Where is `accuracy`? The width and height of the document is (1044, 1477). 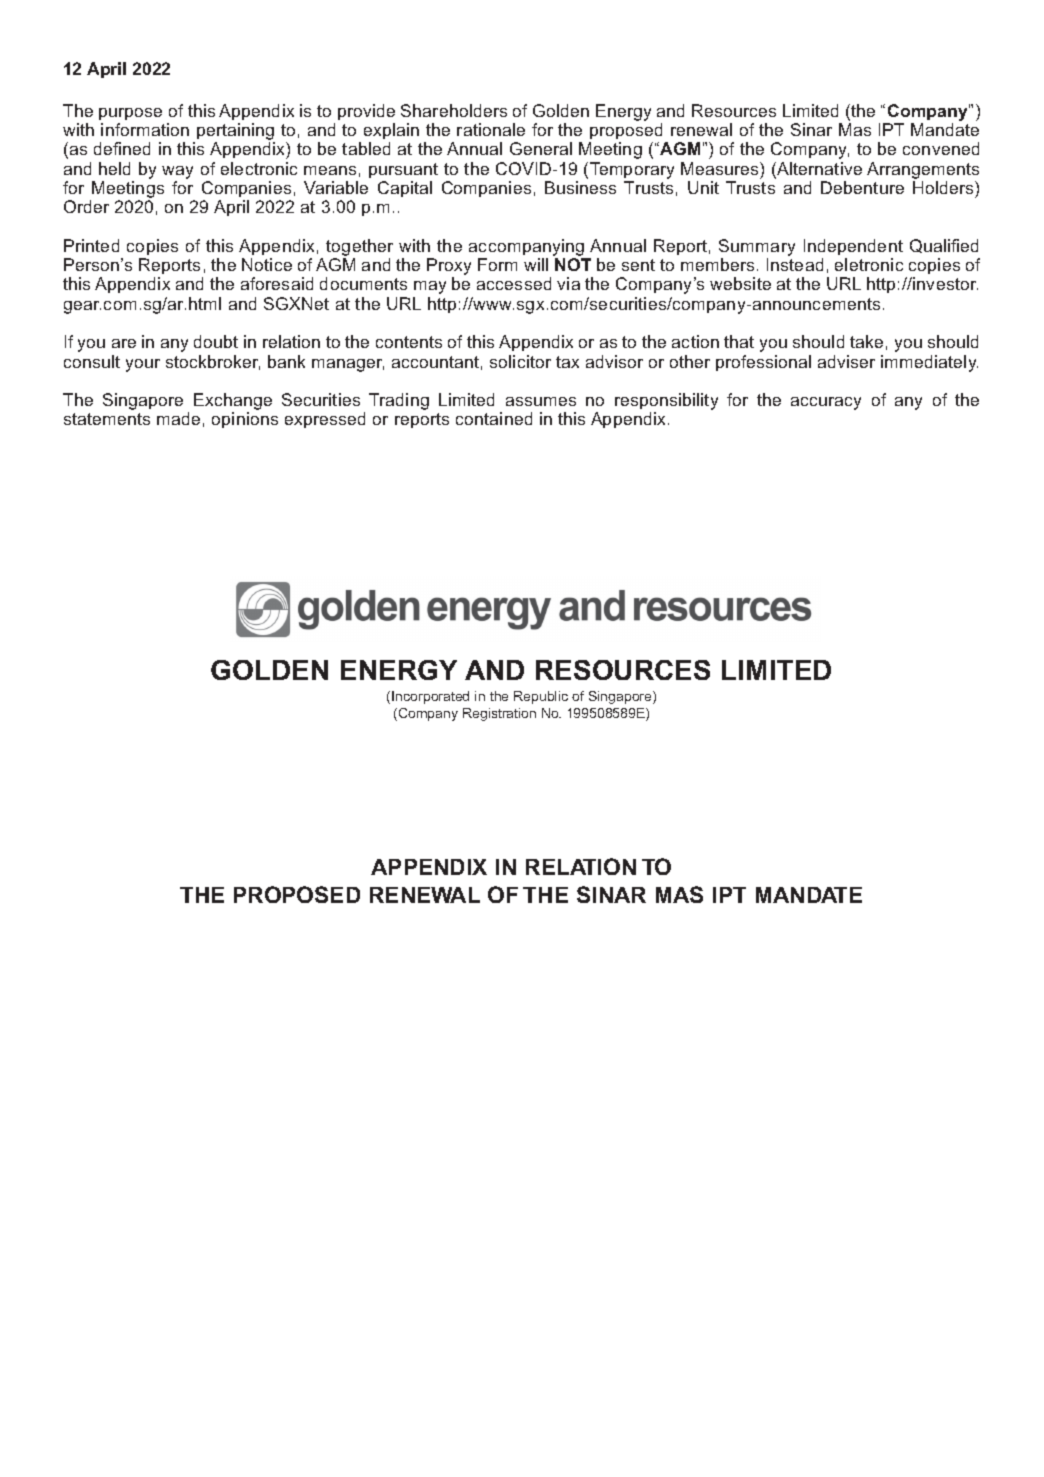
accuracy is located at coordinates (826, 403).
